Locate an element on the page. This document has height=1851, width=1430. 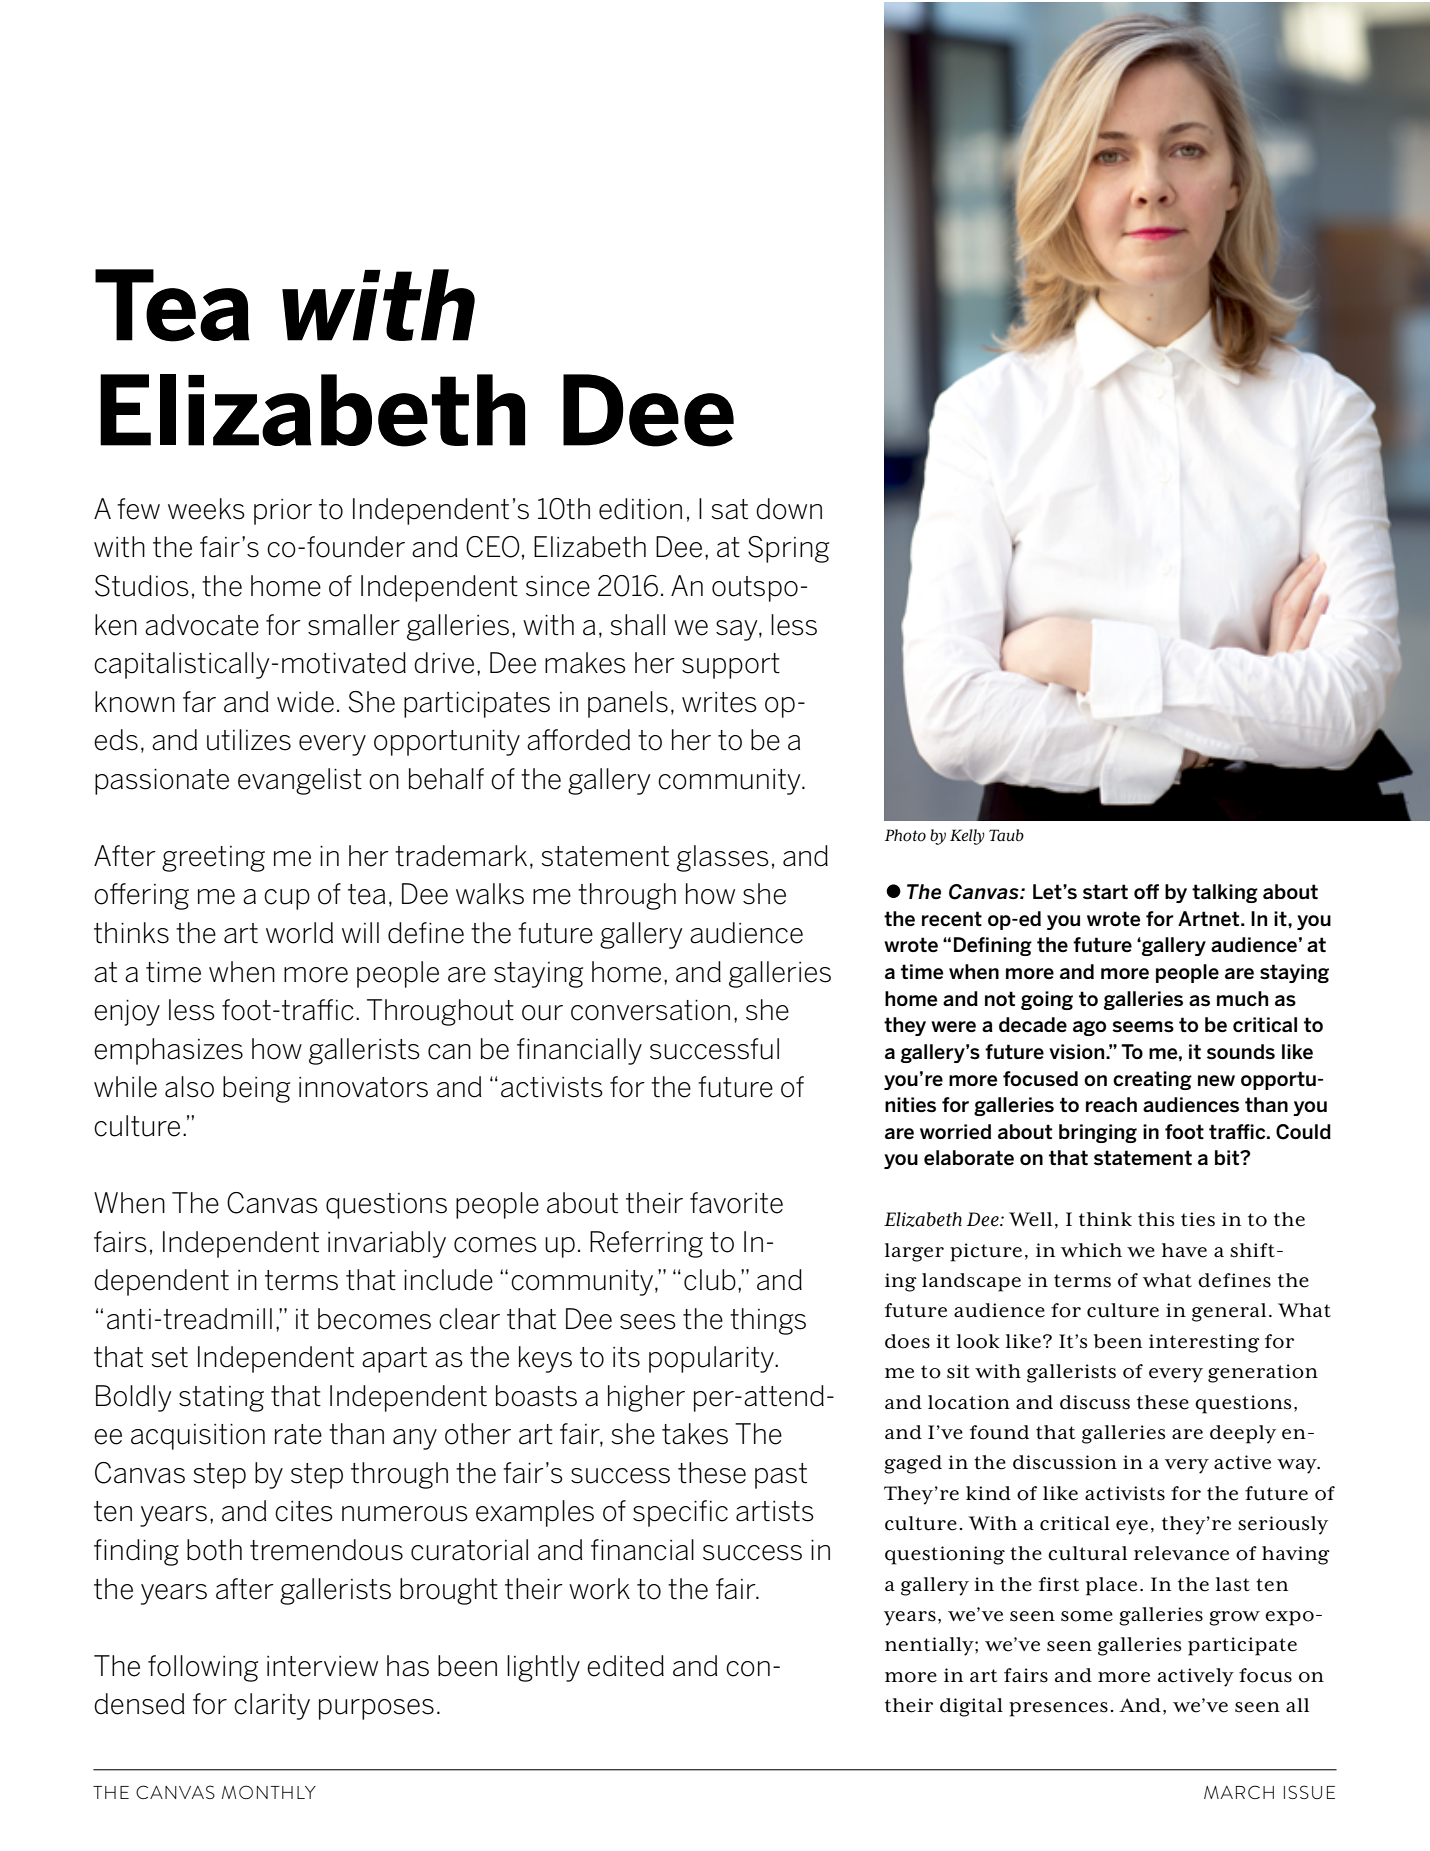
bit is located at coordinates (1228, 1157).
